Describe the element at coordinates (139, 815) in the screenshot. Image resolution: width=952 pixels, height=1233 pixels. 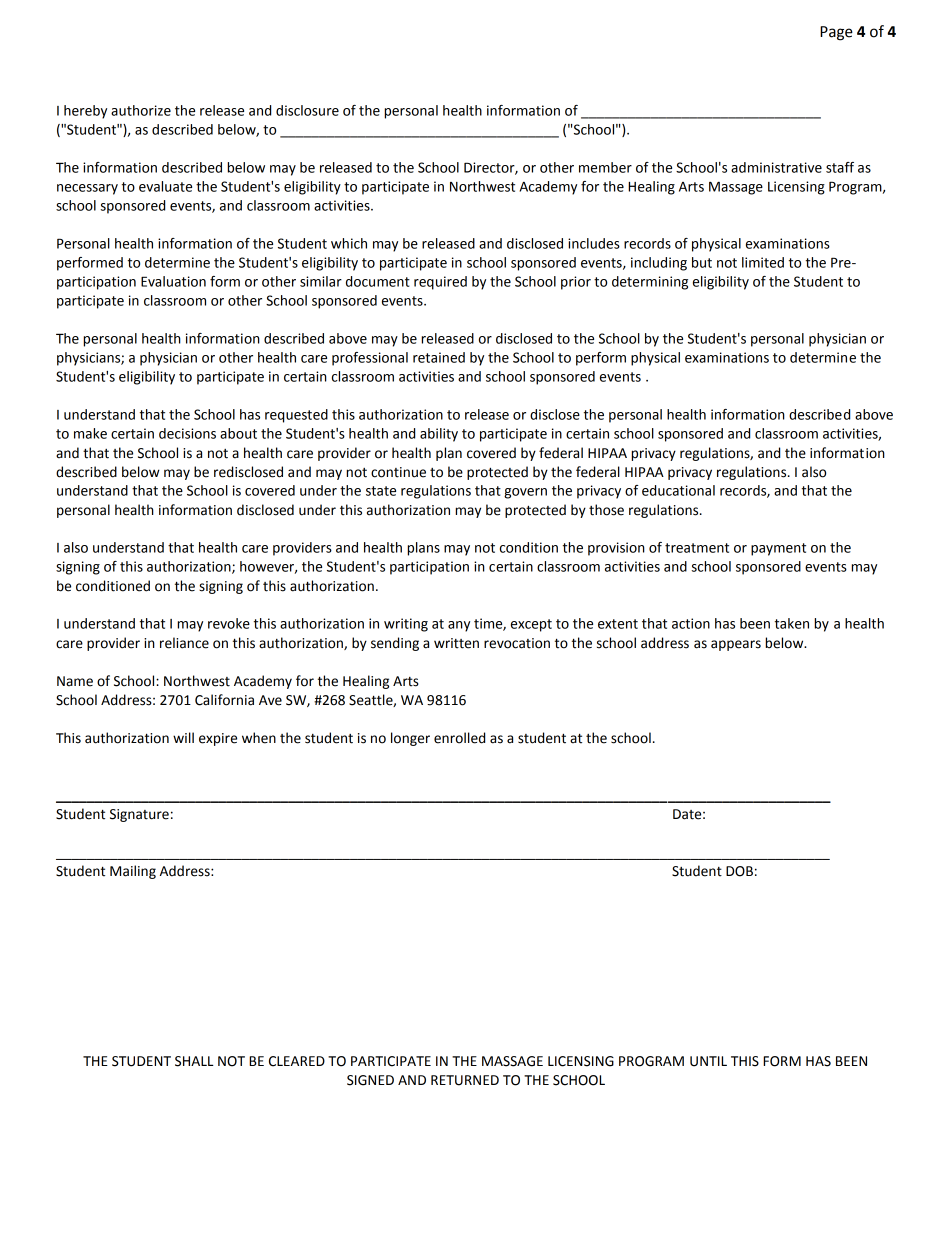
I see `Signature` at that location.
